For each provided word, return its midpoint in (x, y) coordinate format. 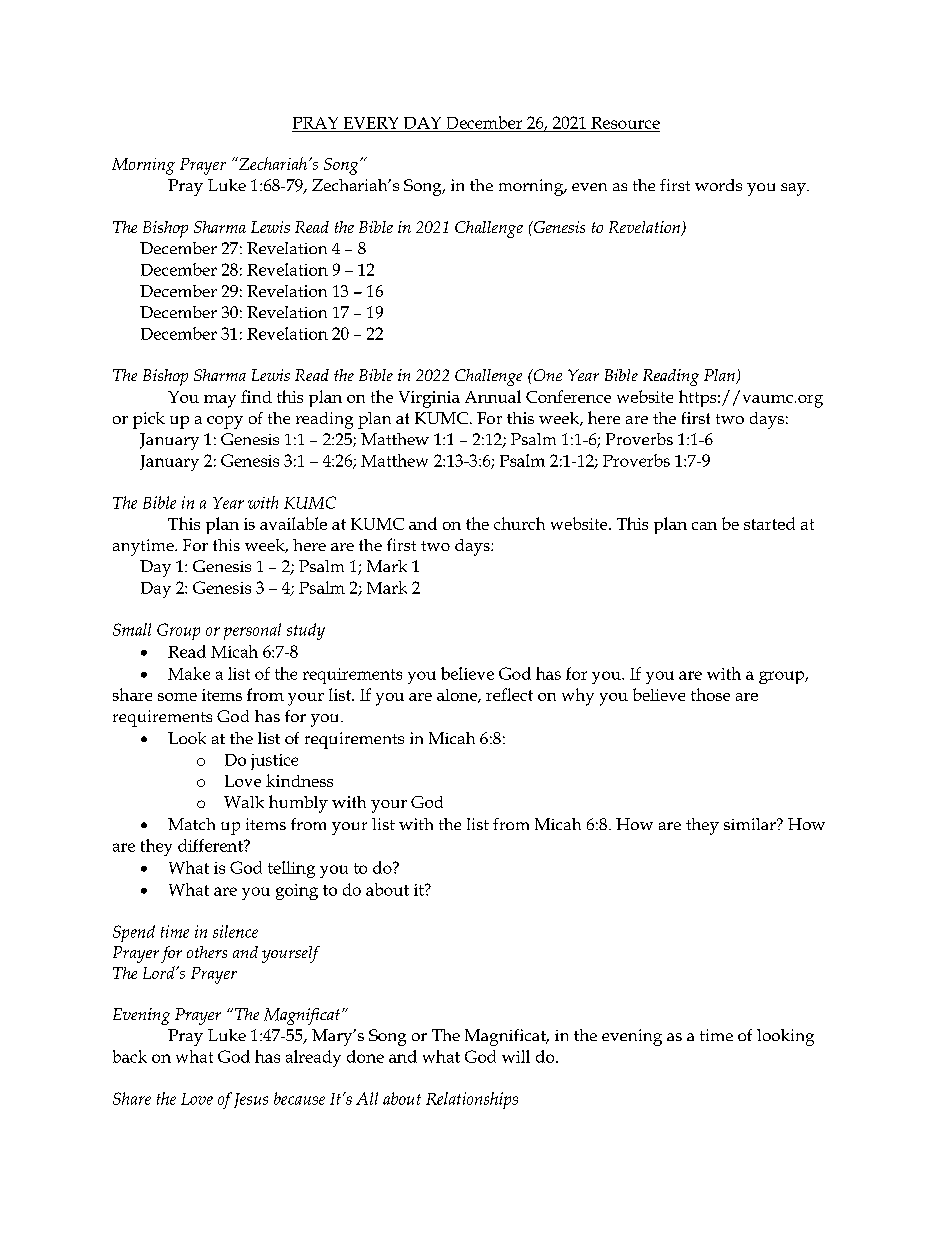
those (710, 694)
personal (252, 631)
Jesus (251, 1100)
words (718, 185)
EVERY (371, 123)
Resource (625, 123)
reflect (509, 694)
